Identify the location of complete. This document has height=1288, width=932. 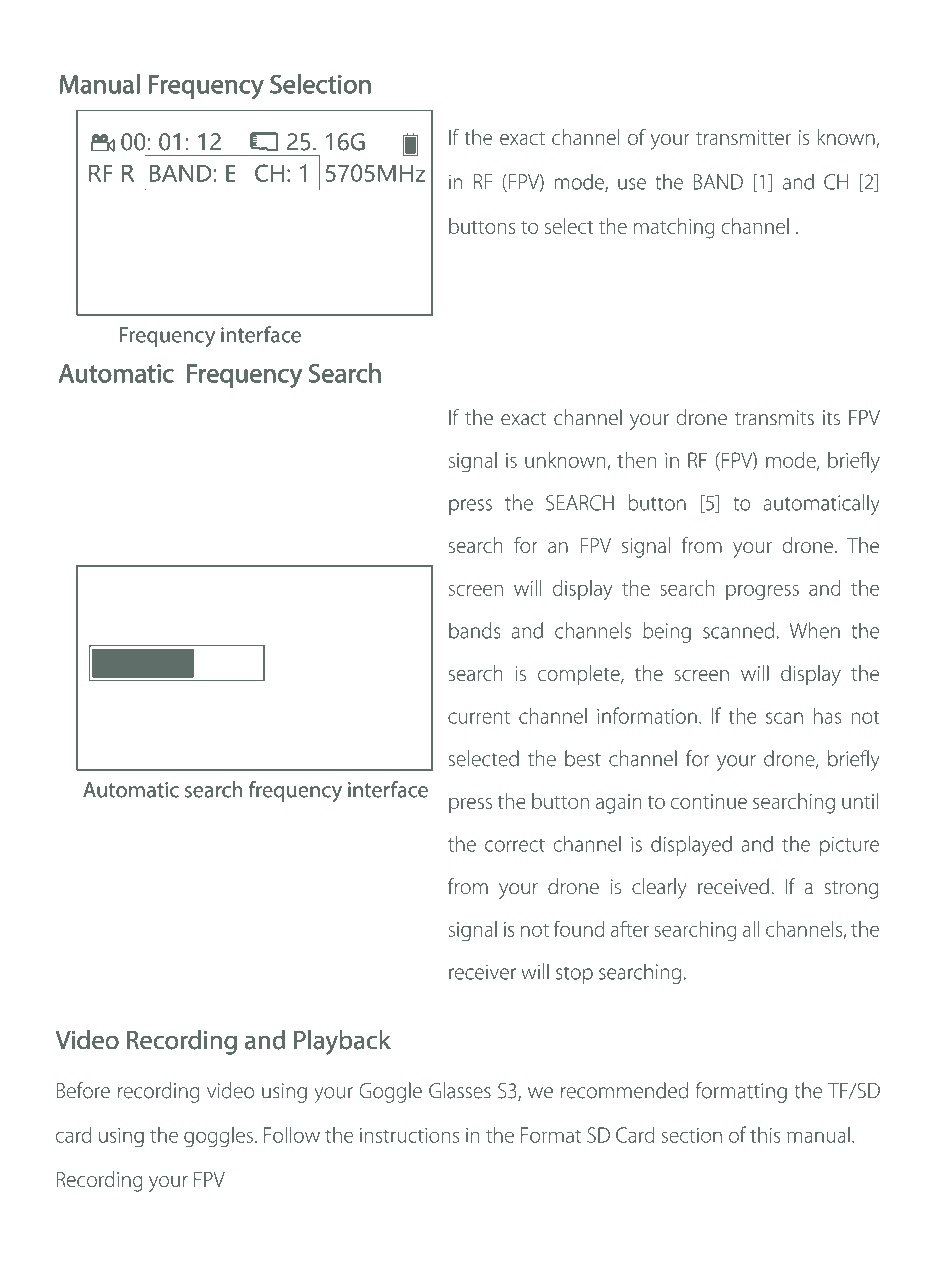
(580, 675).
